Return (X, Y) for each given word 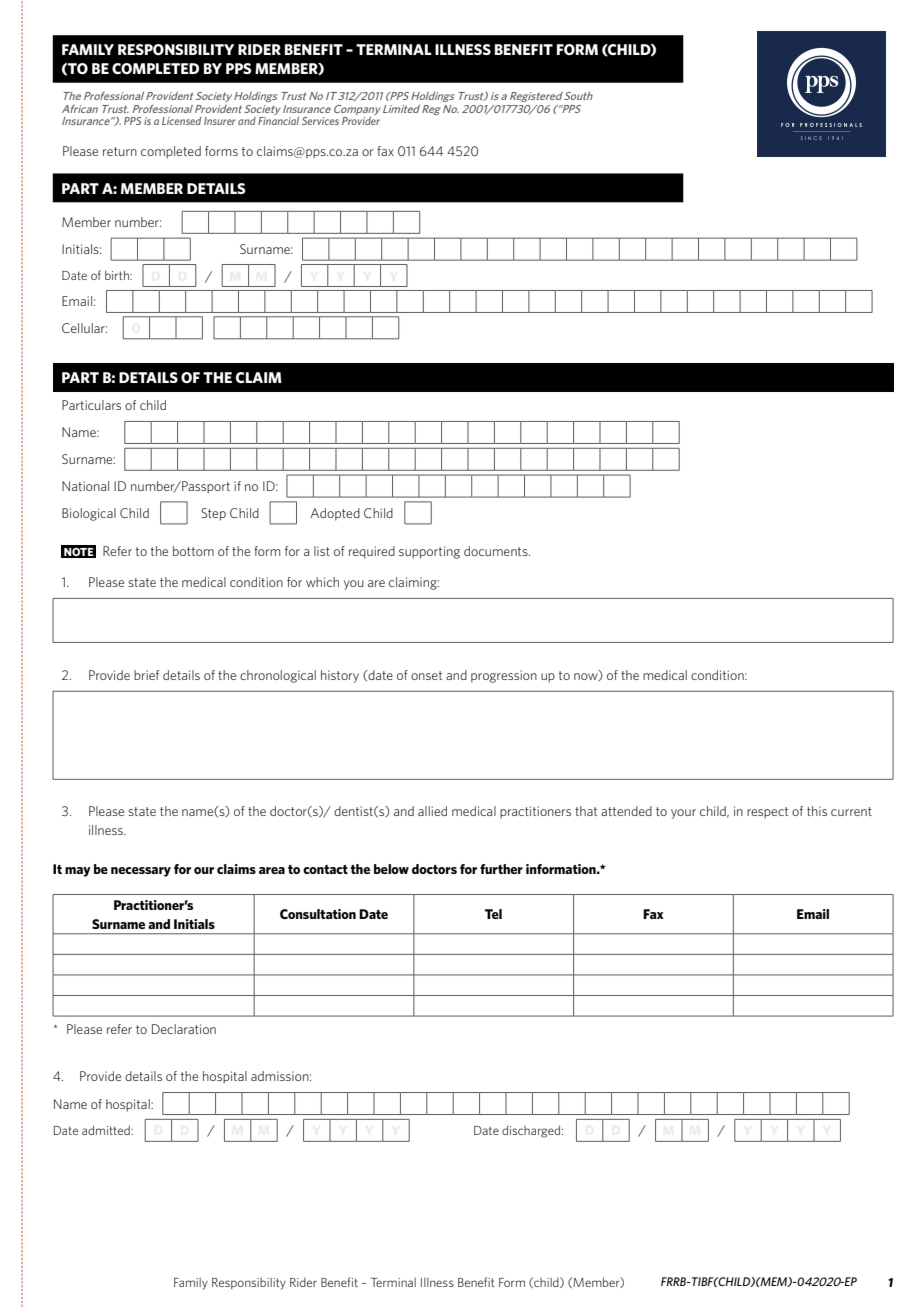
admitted (107, 1130)
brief (146, 675)
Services (320, 121)
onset (426, 675)
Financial (278, 119)
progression (504, 676)
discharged (531, 1131)
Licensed (181, 121)
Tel (493, 914)
